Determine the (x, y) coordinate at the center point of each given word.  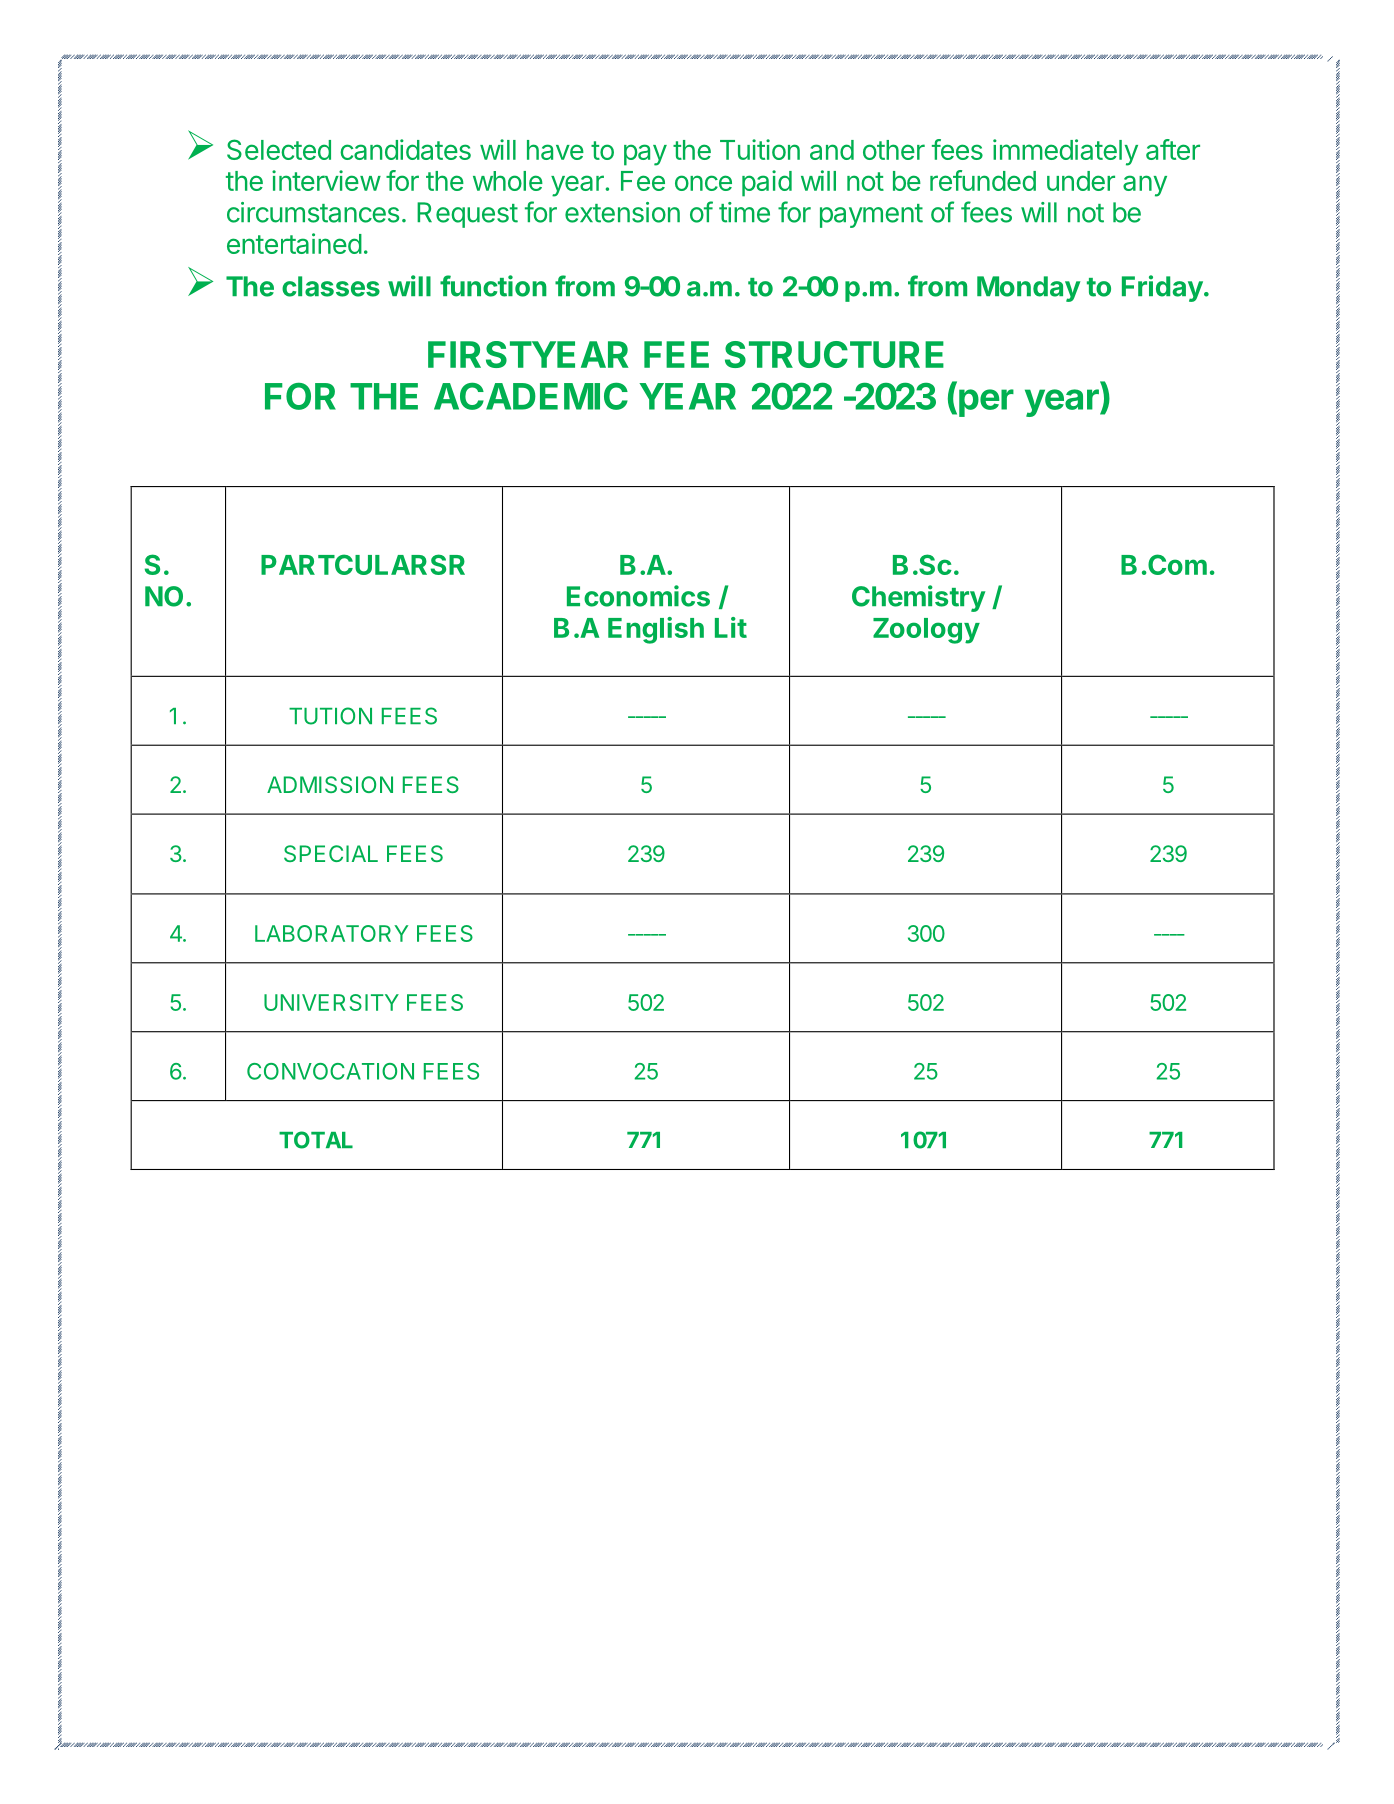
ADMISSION (330, 784)
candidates (405, 149)
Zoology (926, 631)
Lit (731, 627)
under (1081, 181)
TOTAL (316, 1140)
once (703, 183)
